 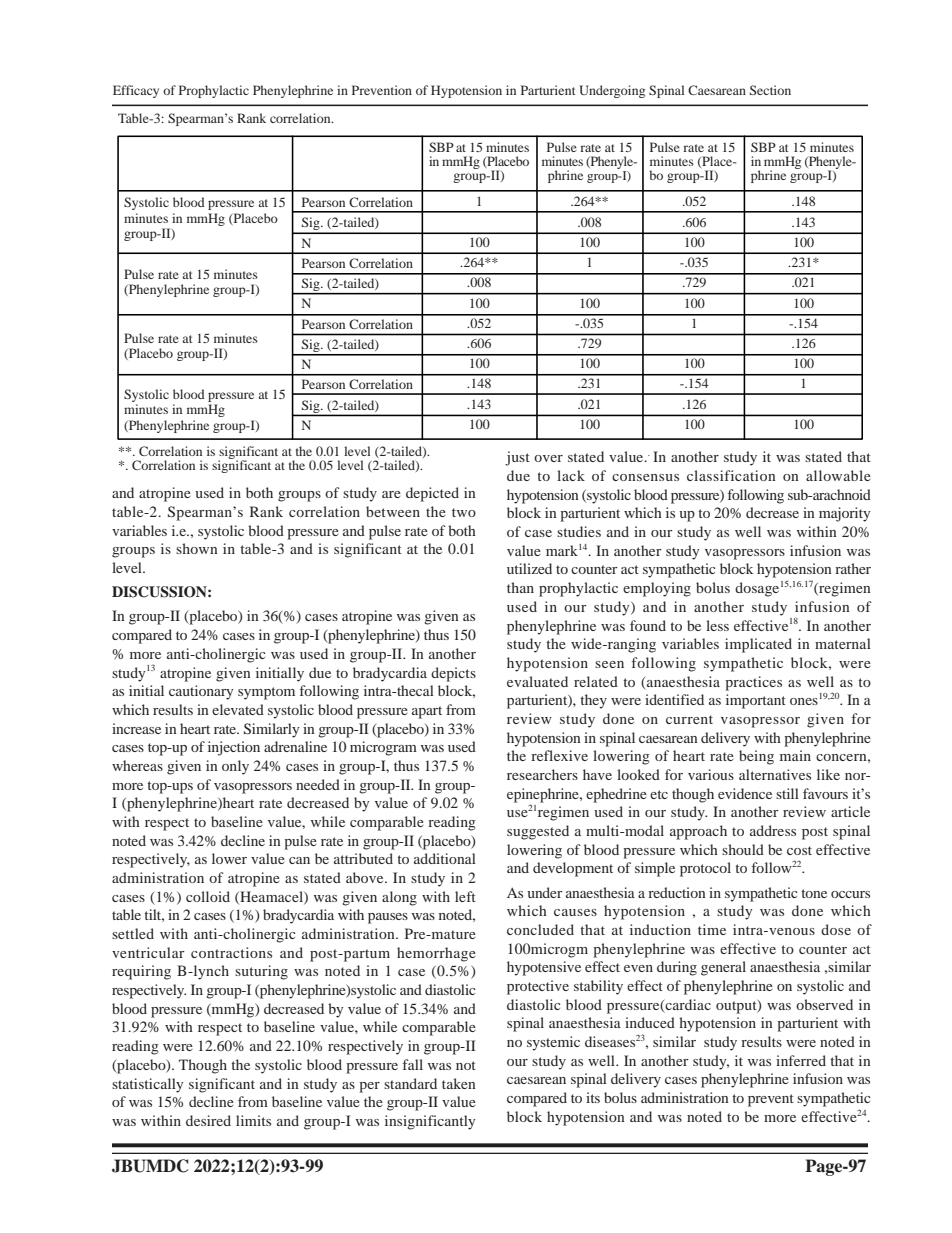 I want to click on taken, so click(x=459, y=1083).
